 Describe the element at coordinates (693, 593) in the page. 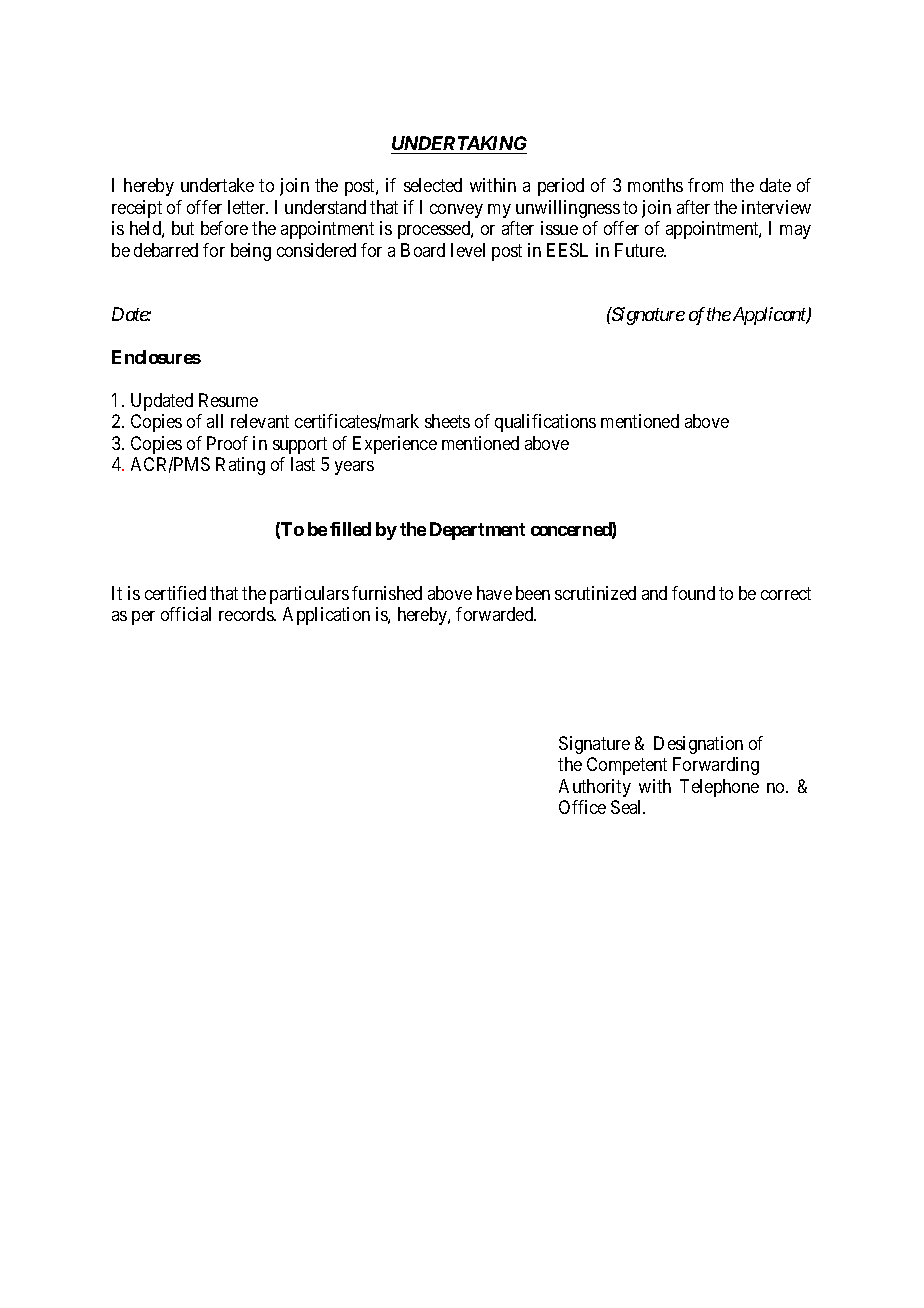

I see `found` at that location.
